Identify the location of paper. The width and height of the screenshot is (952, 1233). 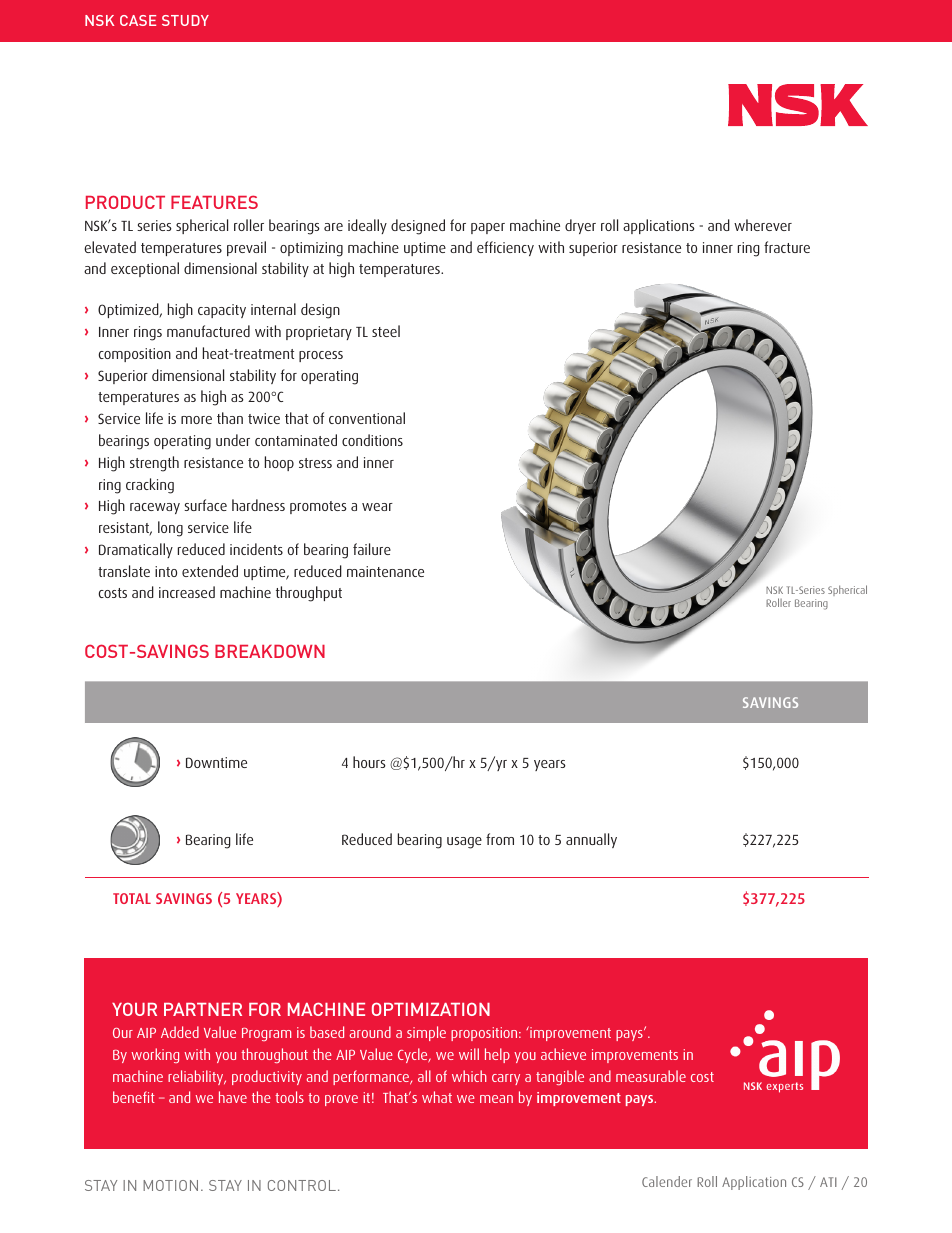
(488, 228).
